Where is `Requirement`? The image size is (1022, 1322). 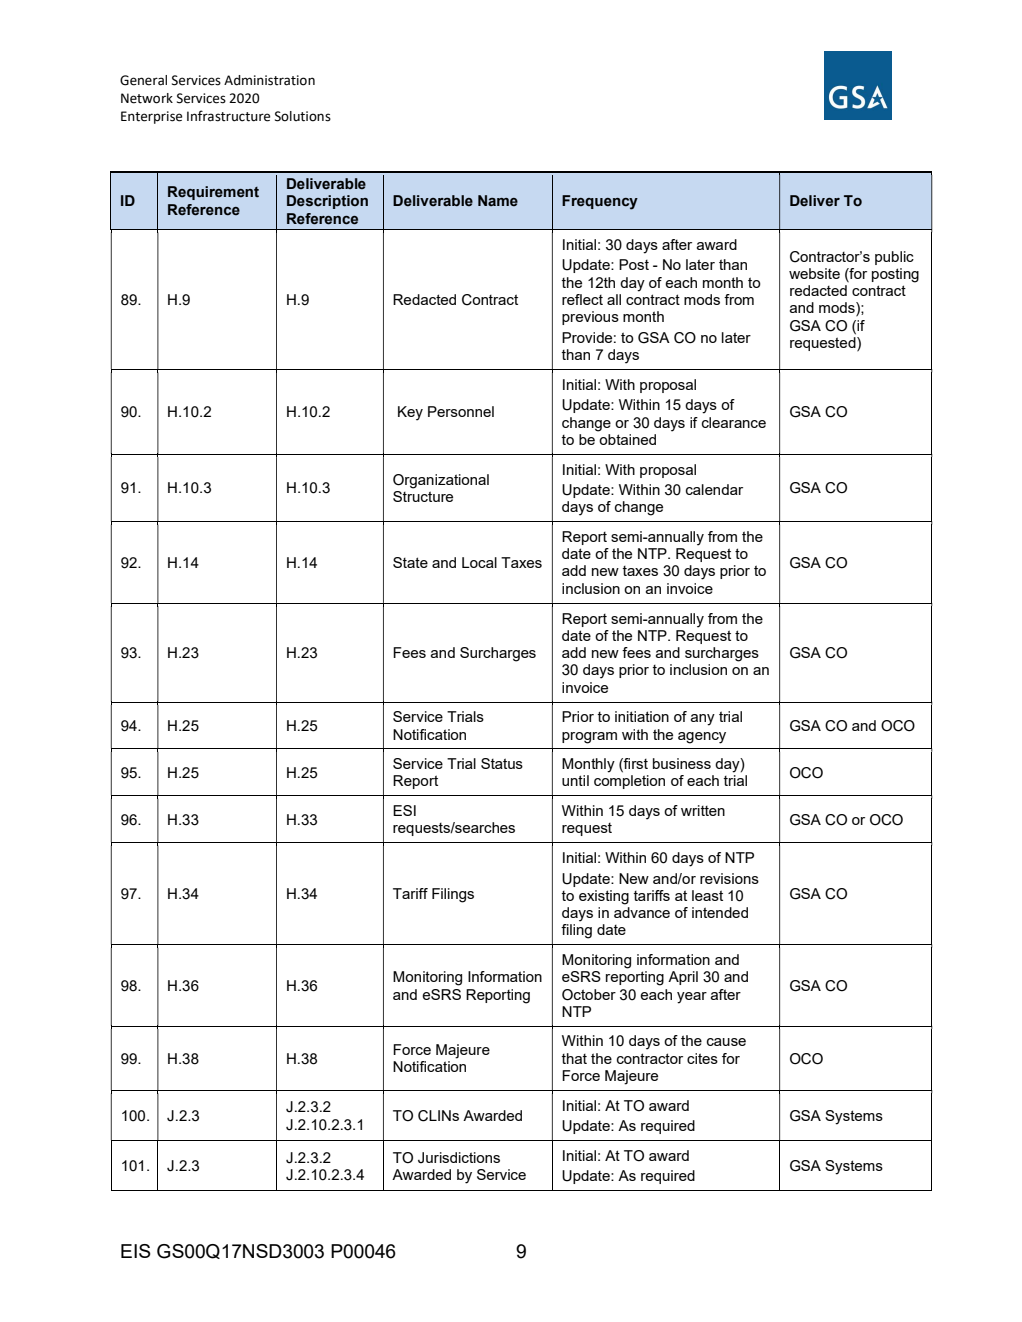
Requirement is located at coordinates (213, 193).
